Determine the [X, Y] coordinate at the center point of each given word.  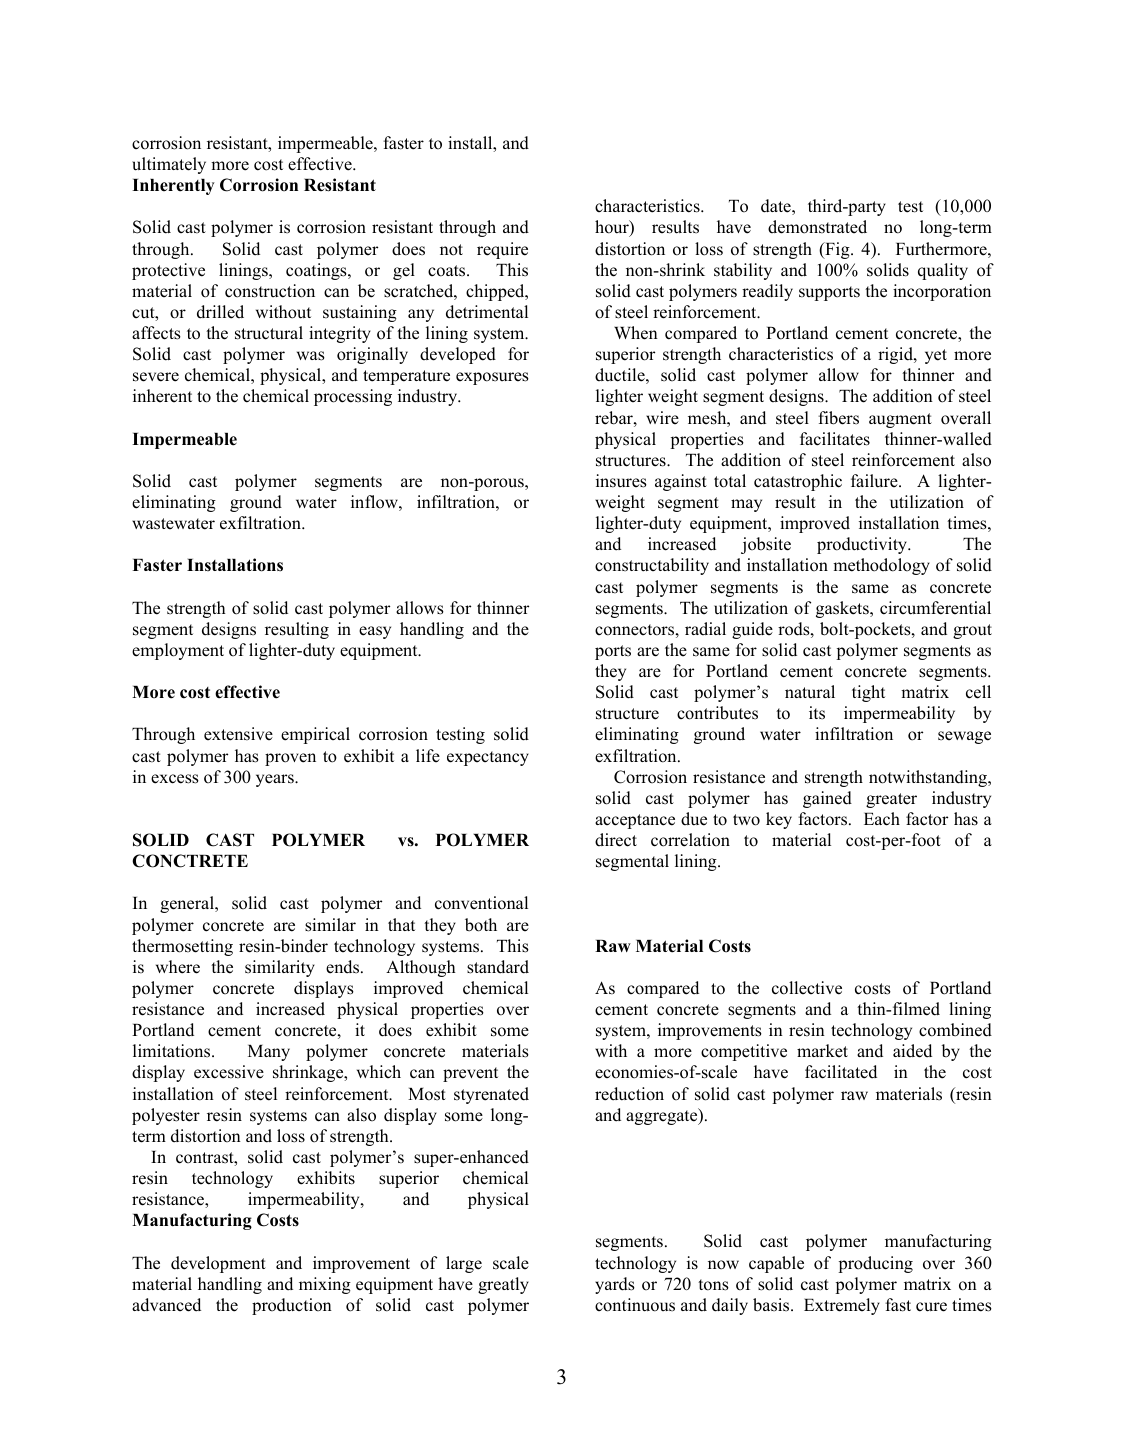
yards [615, 1285]
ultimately [169, 165]
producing [875, 1264]
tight [868, 693]
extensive [238, 734]
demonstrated [817, 227]
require [502, 250]
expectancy [488, 758]
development [218, 1264]
